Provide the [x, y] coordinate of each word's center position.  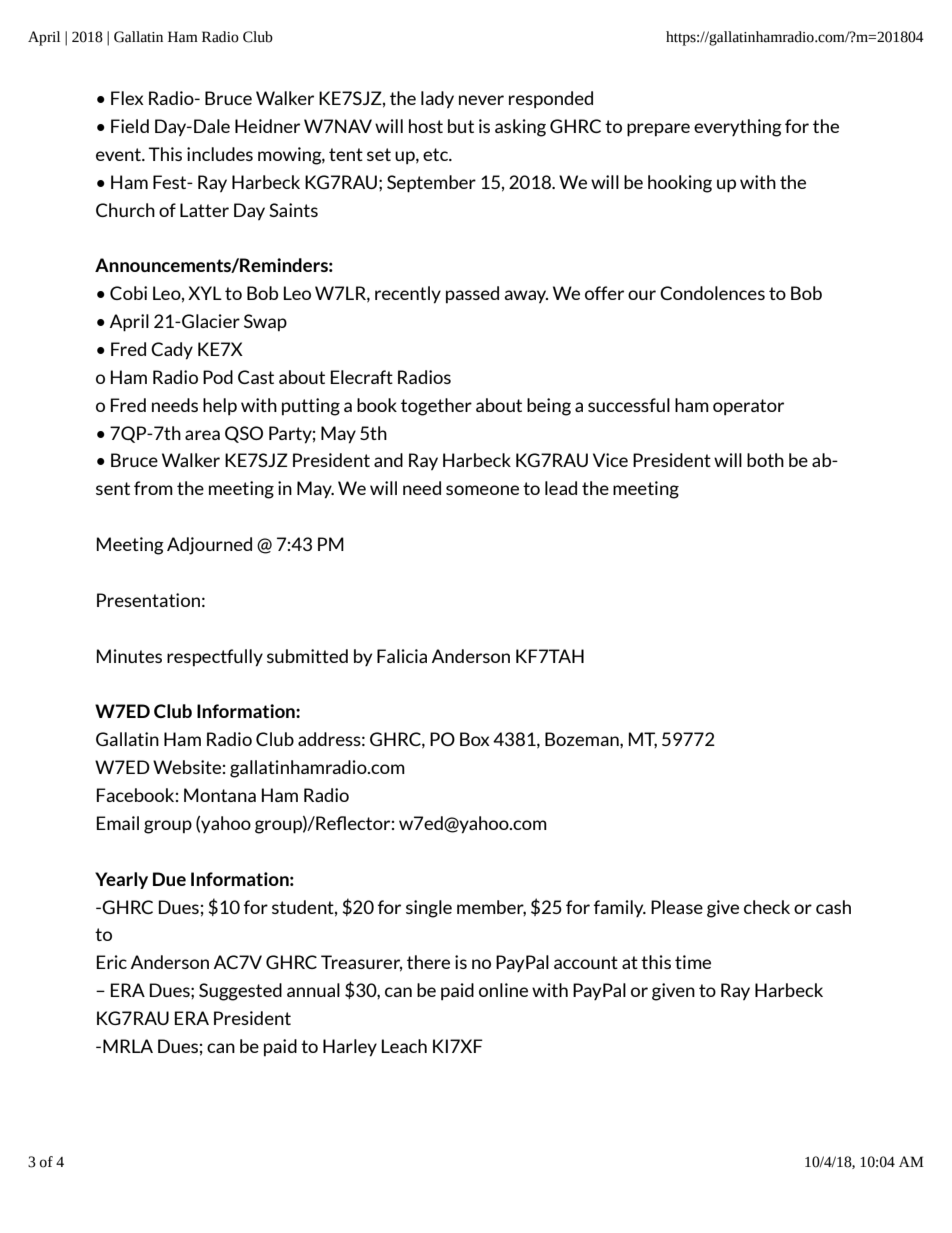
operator [748, 407]
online [503, 990]
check [767, 907]
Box [475, 739]
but [461, 126]
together [436, 407]
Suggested [240, 992]
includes [220, 154]
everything [738, 128]
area [202, 435]
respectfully [215, 658]
